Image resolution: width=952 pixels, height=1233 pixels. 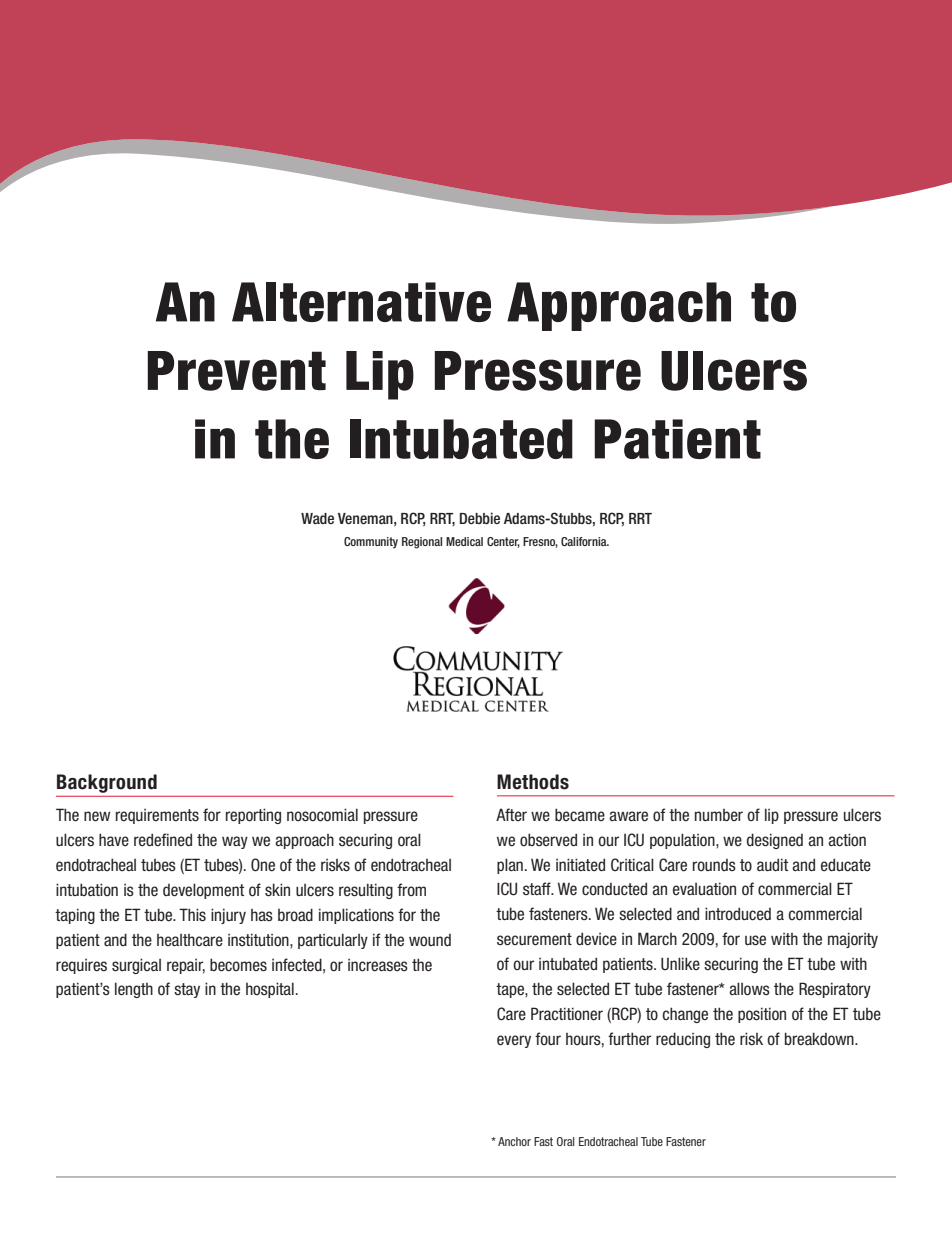 What do you see at coordinates (361, 302) in the image?
I see `Alternative` at bounding box center [361, 302].
